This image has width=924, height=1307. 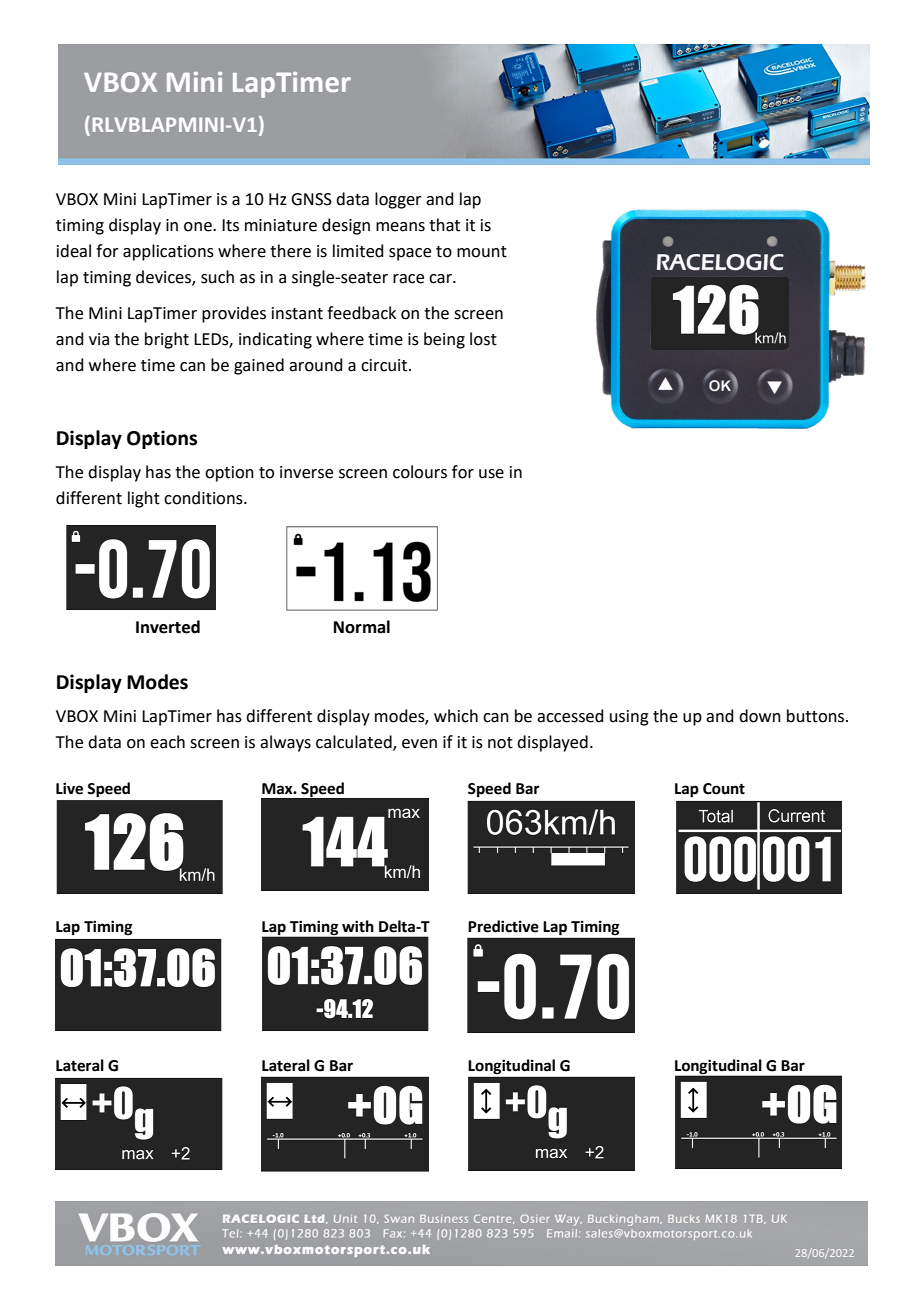 What do you see at coordinates (724, 789) in the image?
I see `Count` at bounding box center [724, 789].
